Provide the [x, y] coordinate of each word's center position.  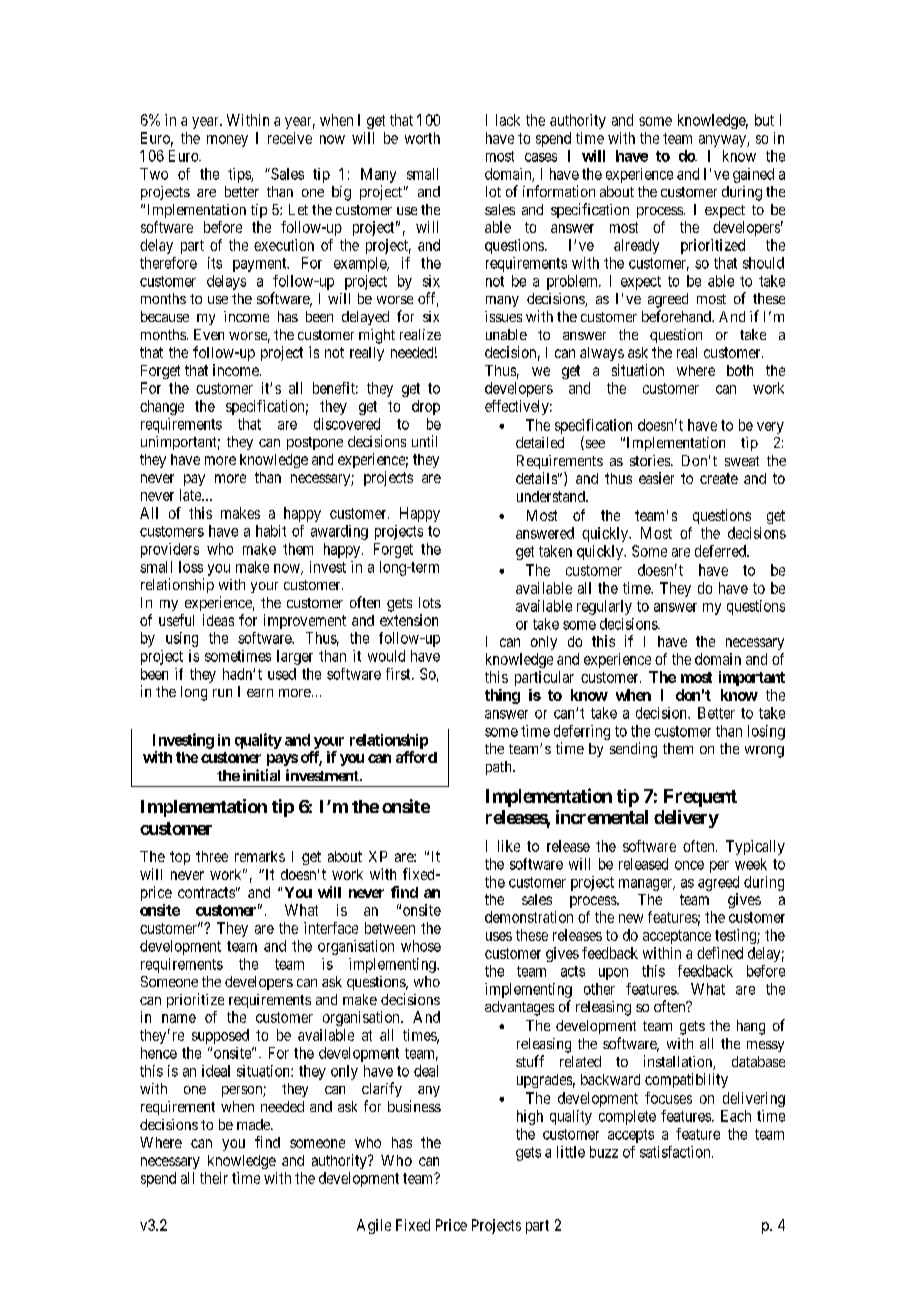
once [689, 865]
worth [422, 138]
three [212, 856]
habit [271, 531]
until [424, 441]
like [509, 846]
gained [753, 175]
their [214, 1178]
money [227, 141]
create [719, 478]
